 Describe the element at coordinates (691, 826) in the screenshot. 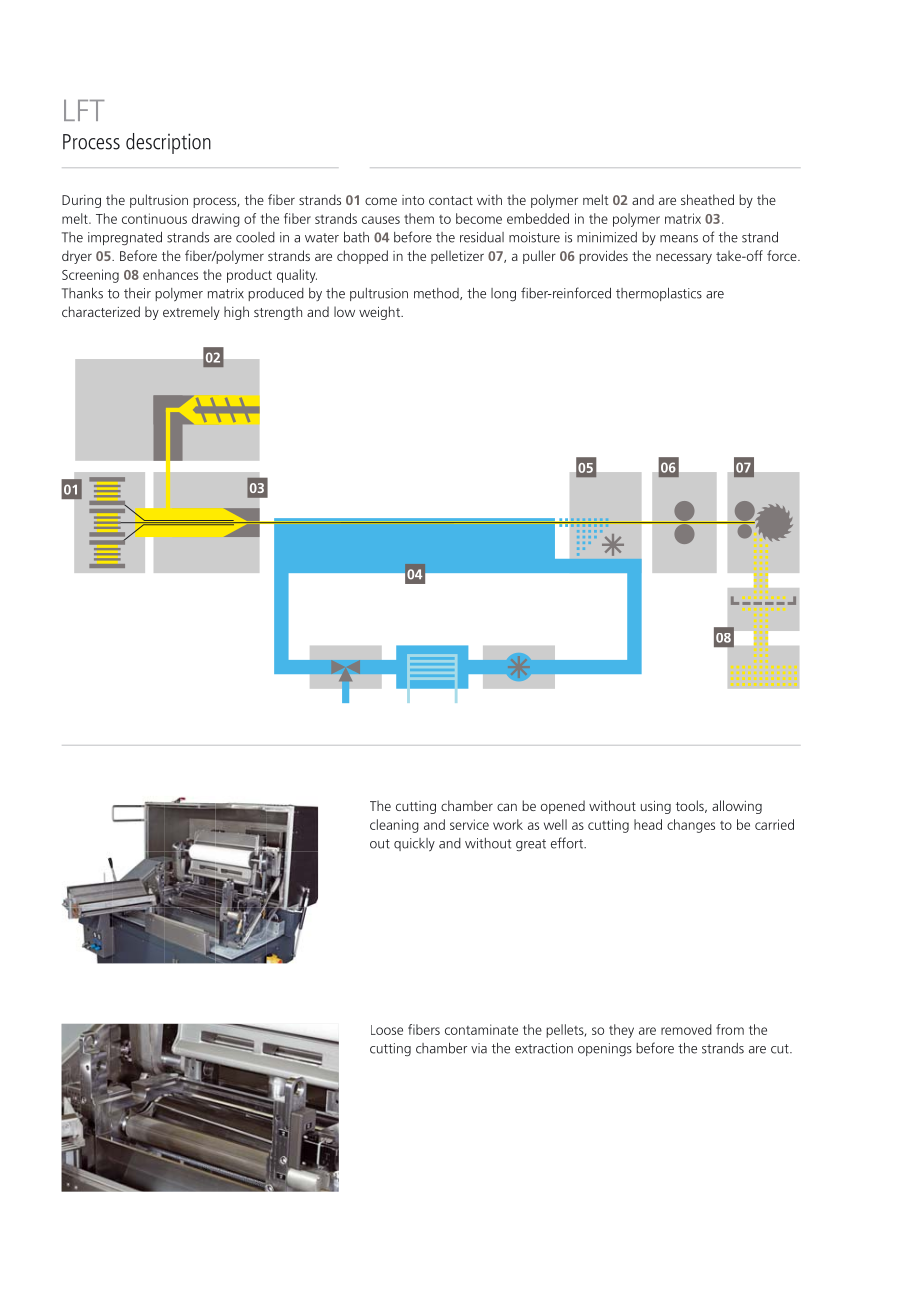

I see `changes` at that location.
